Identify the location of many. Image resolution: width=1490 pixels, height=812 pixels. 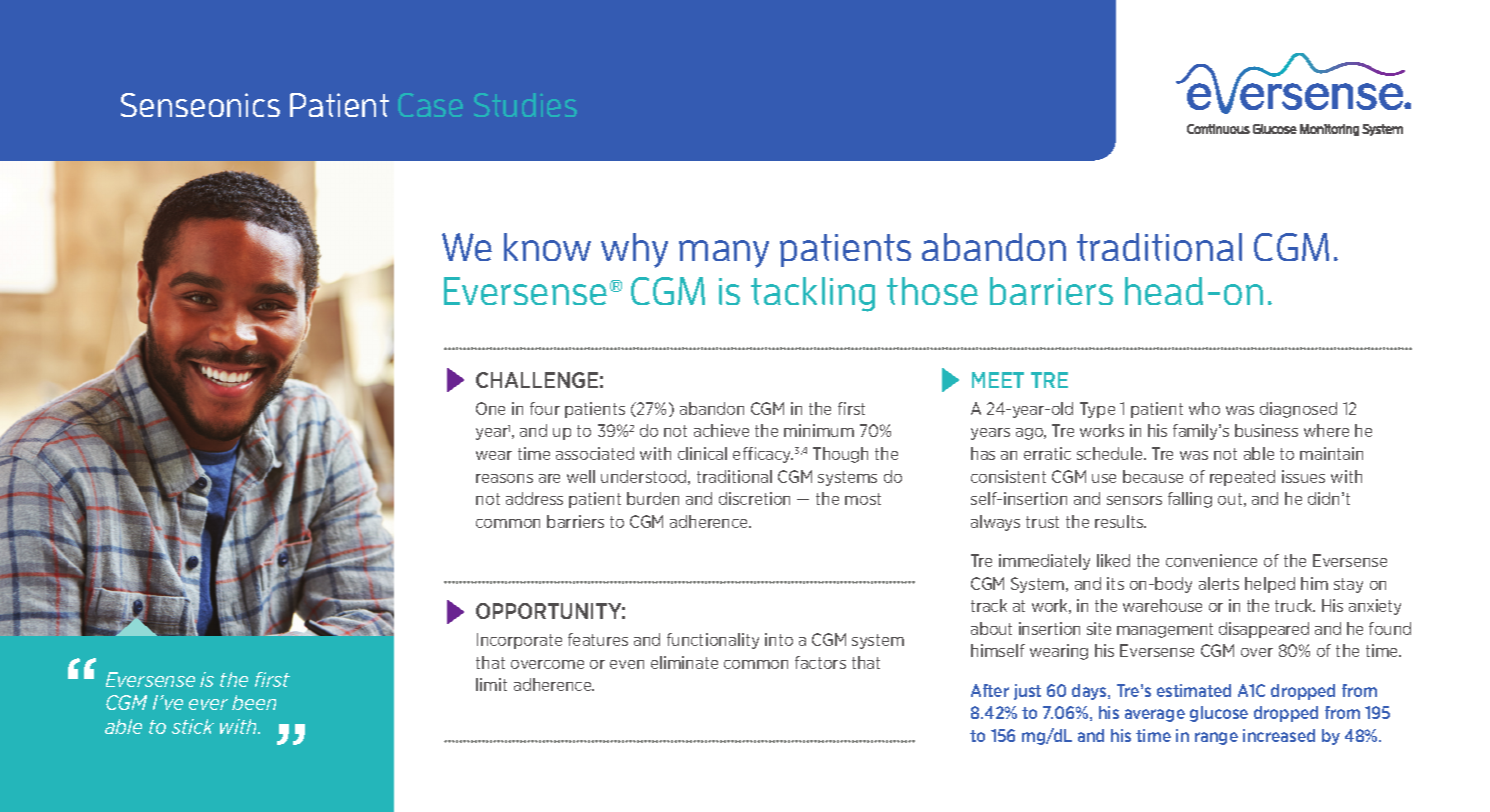
(724, 254).
